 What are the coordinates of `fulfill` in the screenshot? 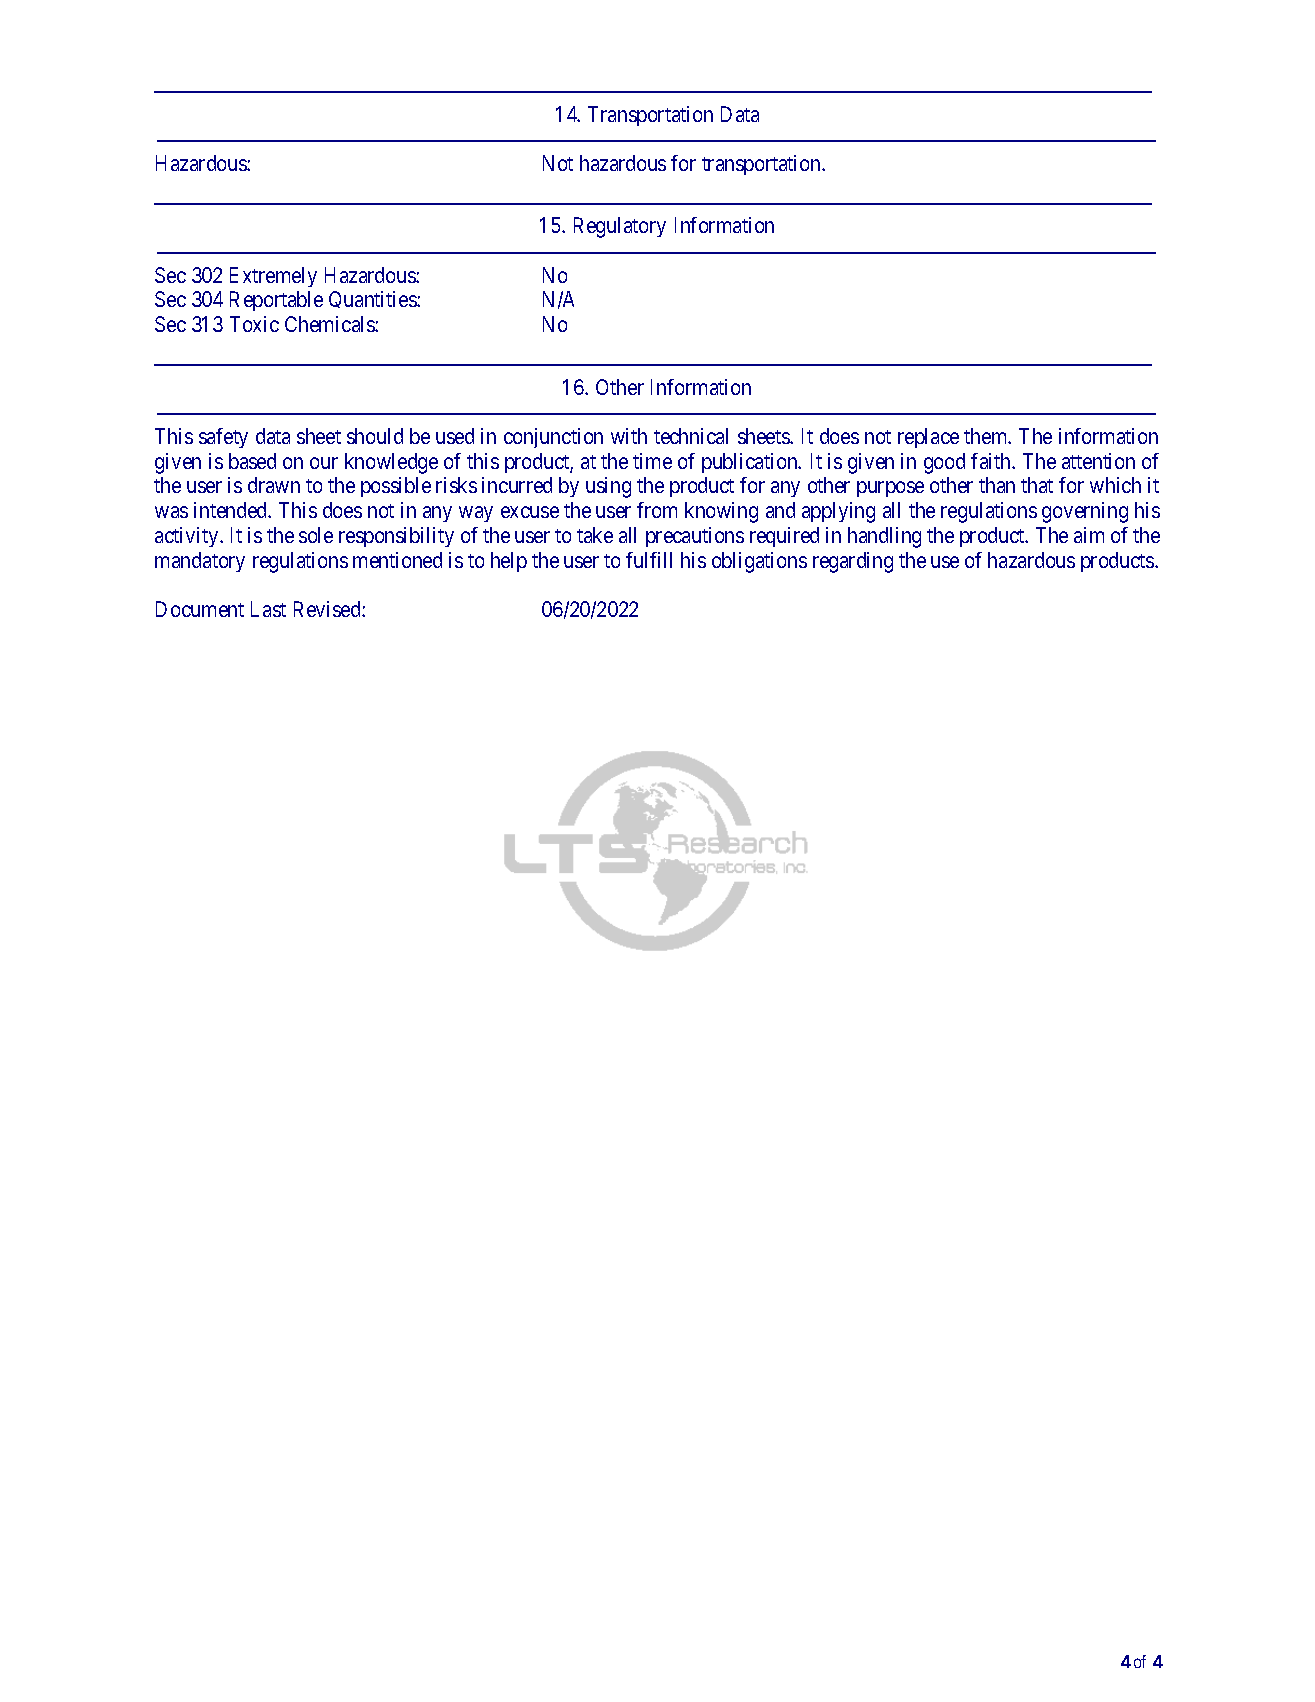 It's located at (649, 560).
